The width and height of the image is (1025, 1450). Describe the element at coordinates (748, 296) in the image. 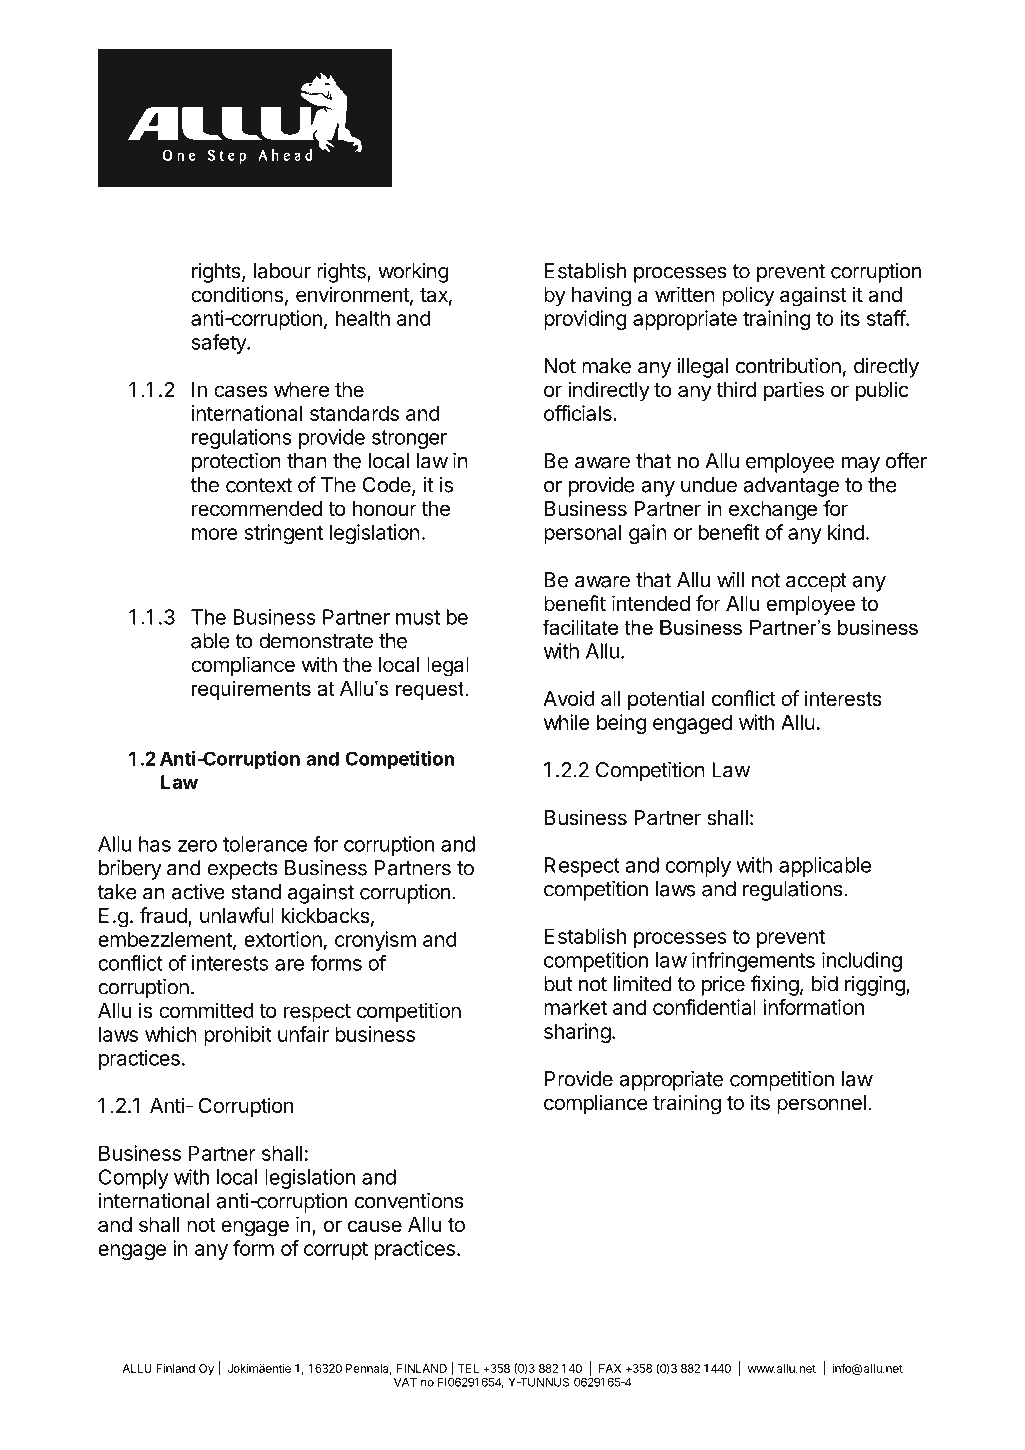

I see `policy` at that location.
